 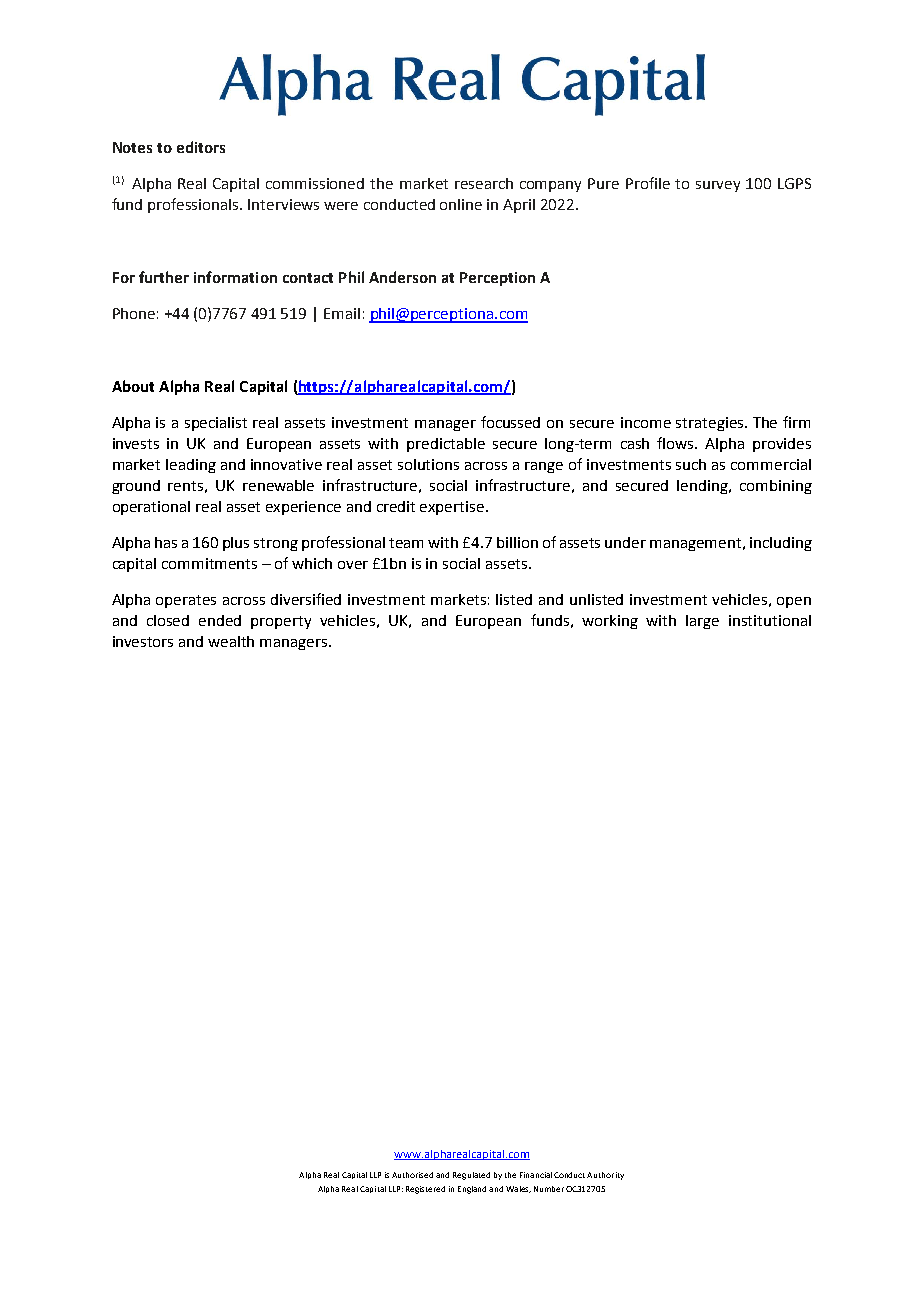 What do you see at coordinates (718, 186) in the document?
I see `survey` at bounding box center [718, 186].
